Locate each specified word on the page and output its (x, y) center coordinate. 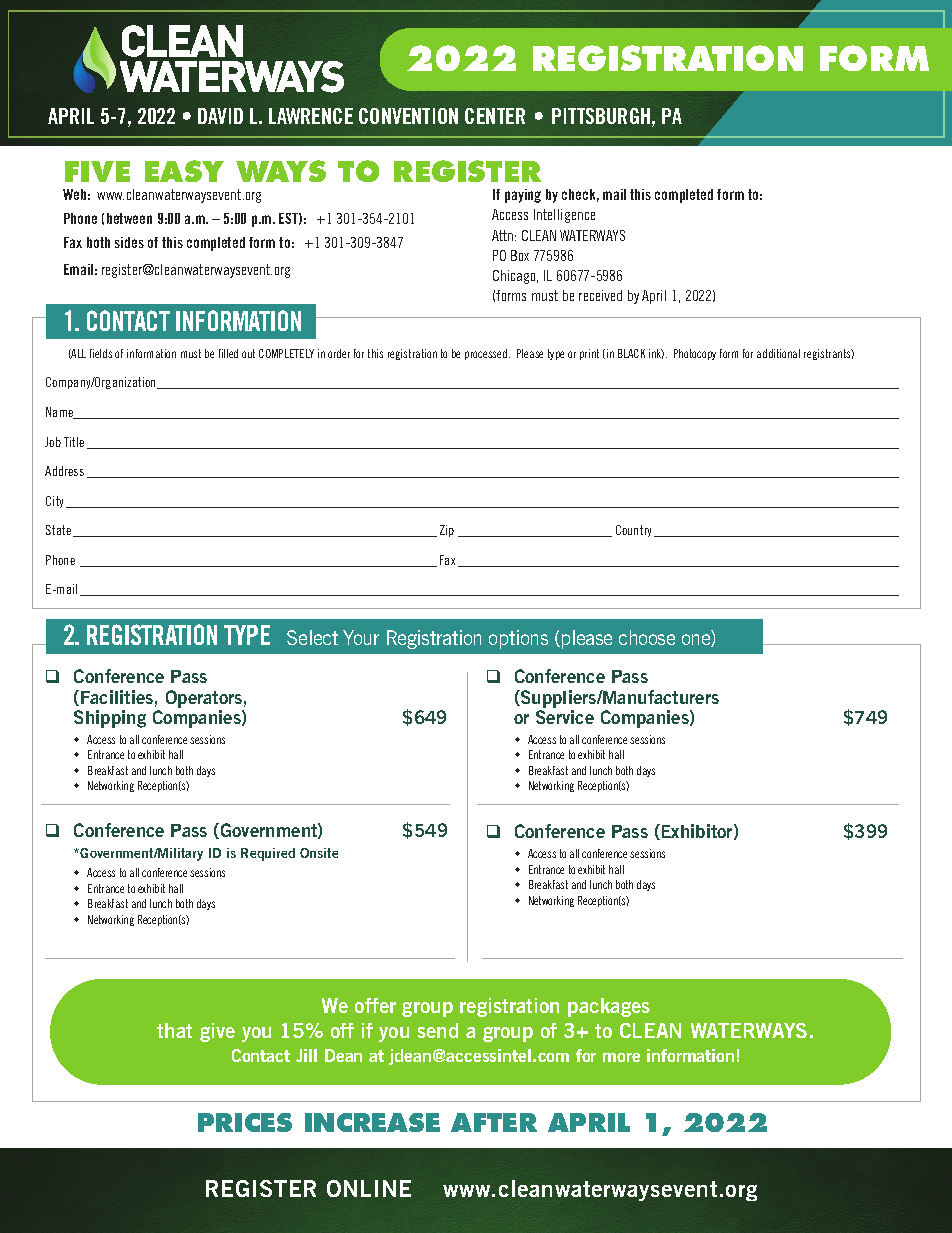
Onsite (319, 853)
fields (101, 353)
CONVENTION (408, 116)
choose (647, 637)
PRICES (245, 1122)
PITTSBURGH (601, 116)
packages (609, 1007)
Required (268, 854)
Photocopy (695, 354)
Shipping (110, 719)
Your (361, 637)
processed (487, 354)
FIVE (97, 171)
